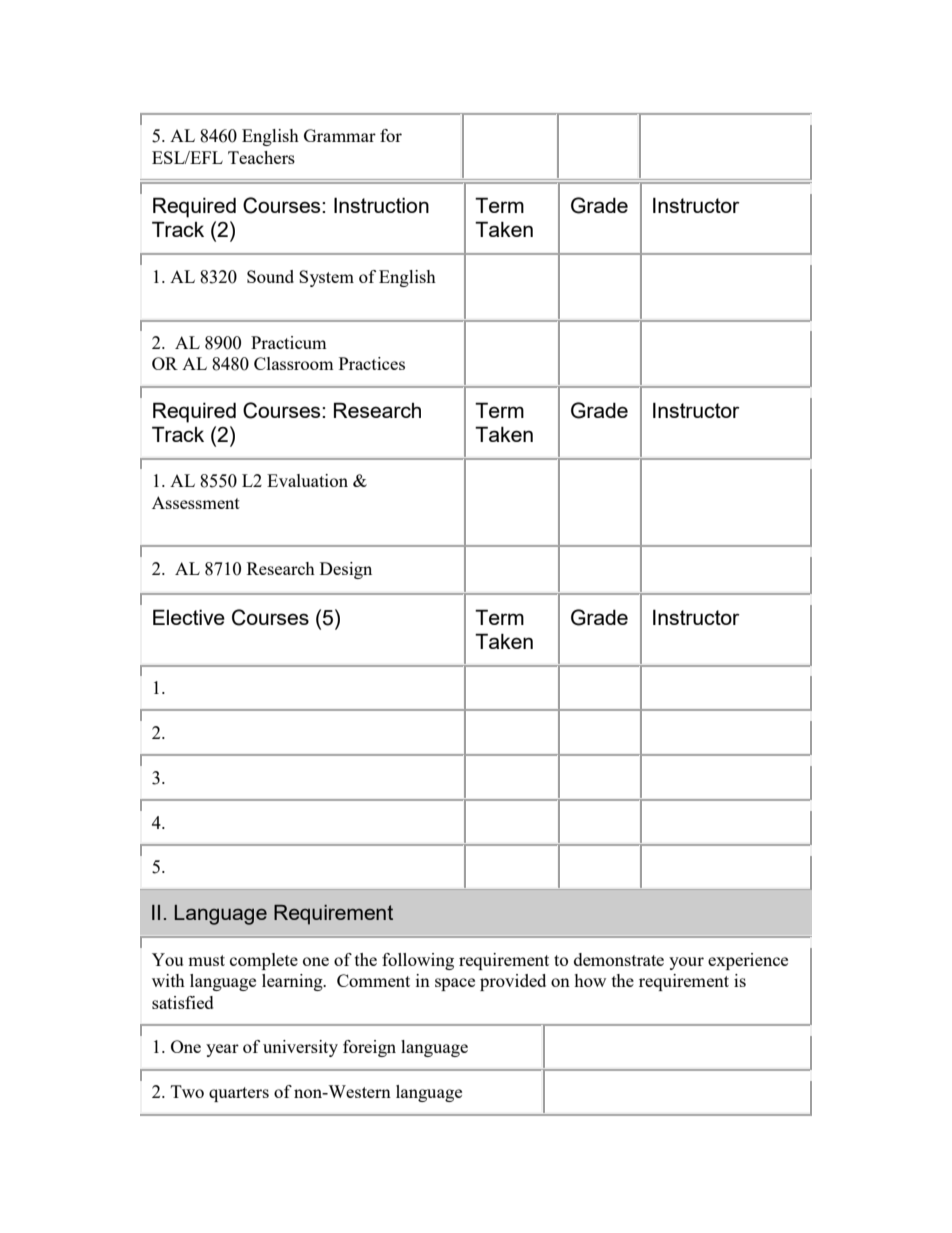  Describe the element at coordinates (222, 1050) in the image. I see `year` at that location.
